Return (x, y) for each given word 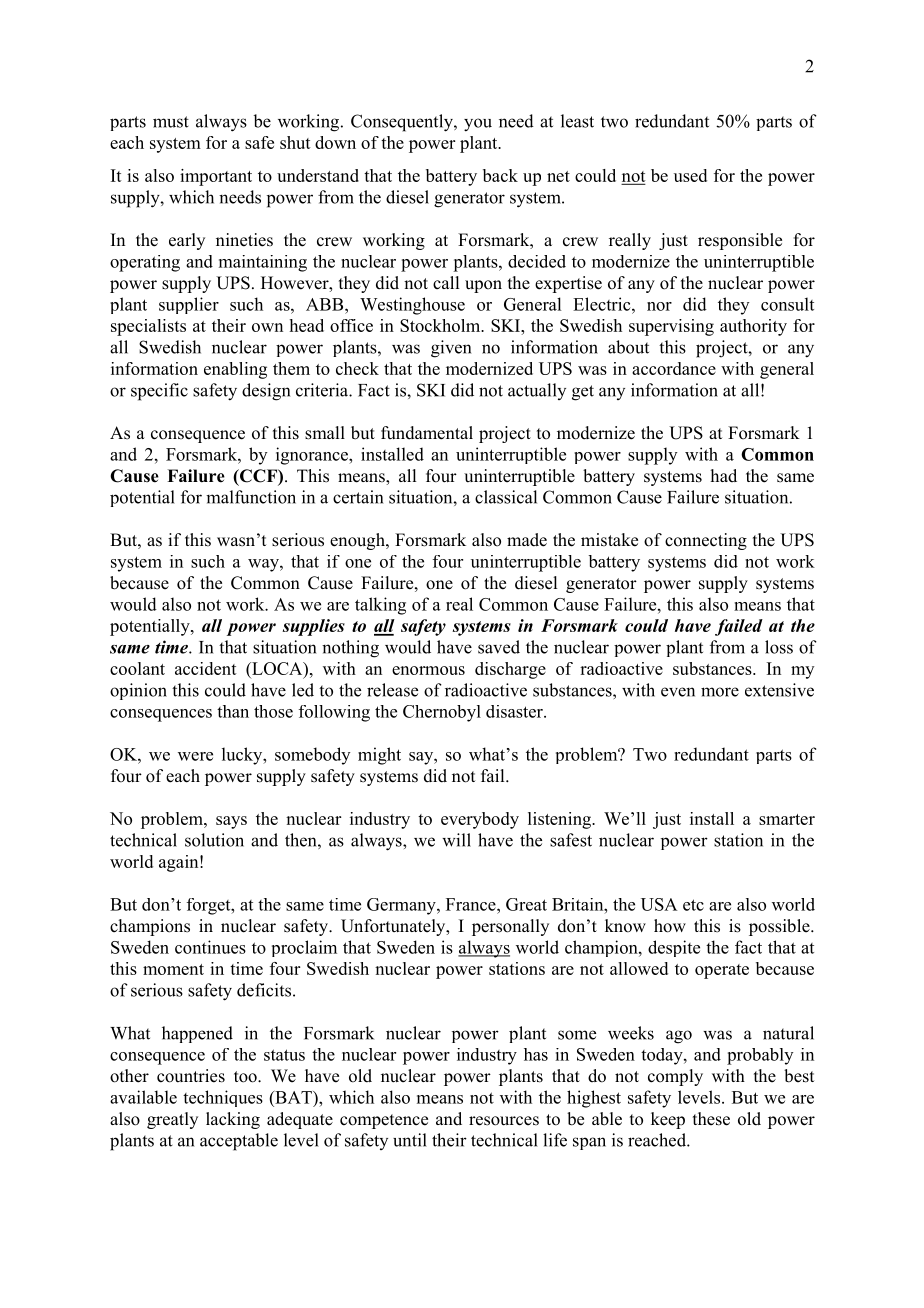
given (451, 349)
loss (779, 647)
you (478, 125)
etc (693, 905)
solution (214, 840)
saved (499, 647)
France (472, 904)
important (216, 177)
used (690, 175)
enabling (235, 370)
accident (206, 668)
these (711, 1119)
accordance (674, 368)
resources (504, 1121)
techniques (223, 1098)
